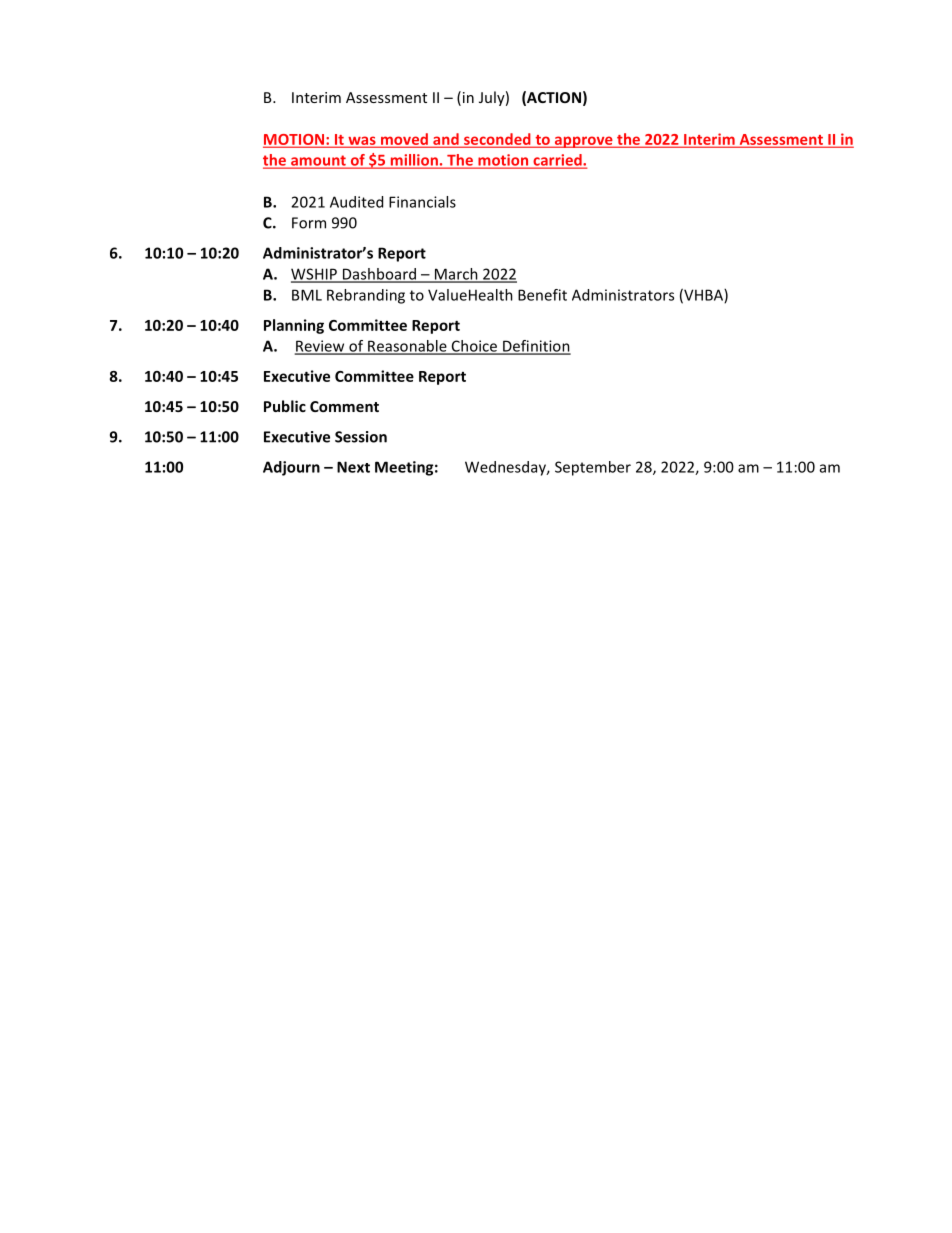  Describe the element at coordinates (536, 347) in the screenshot. I see `Definition` at that location.
